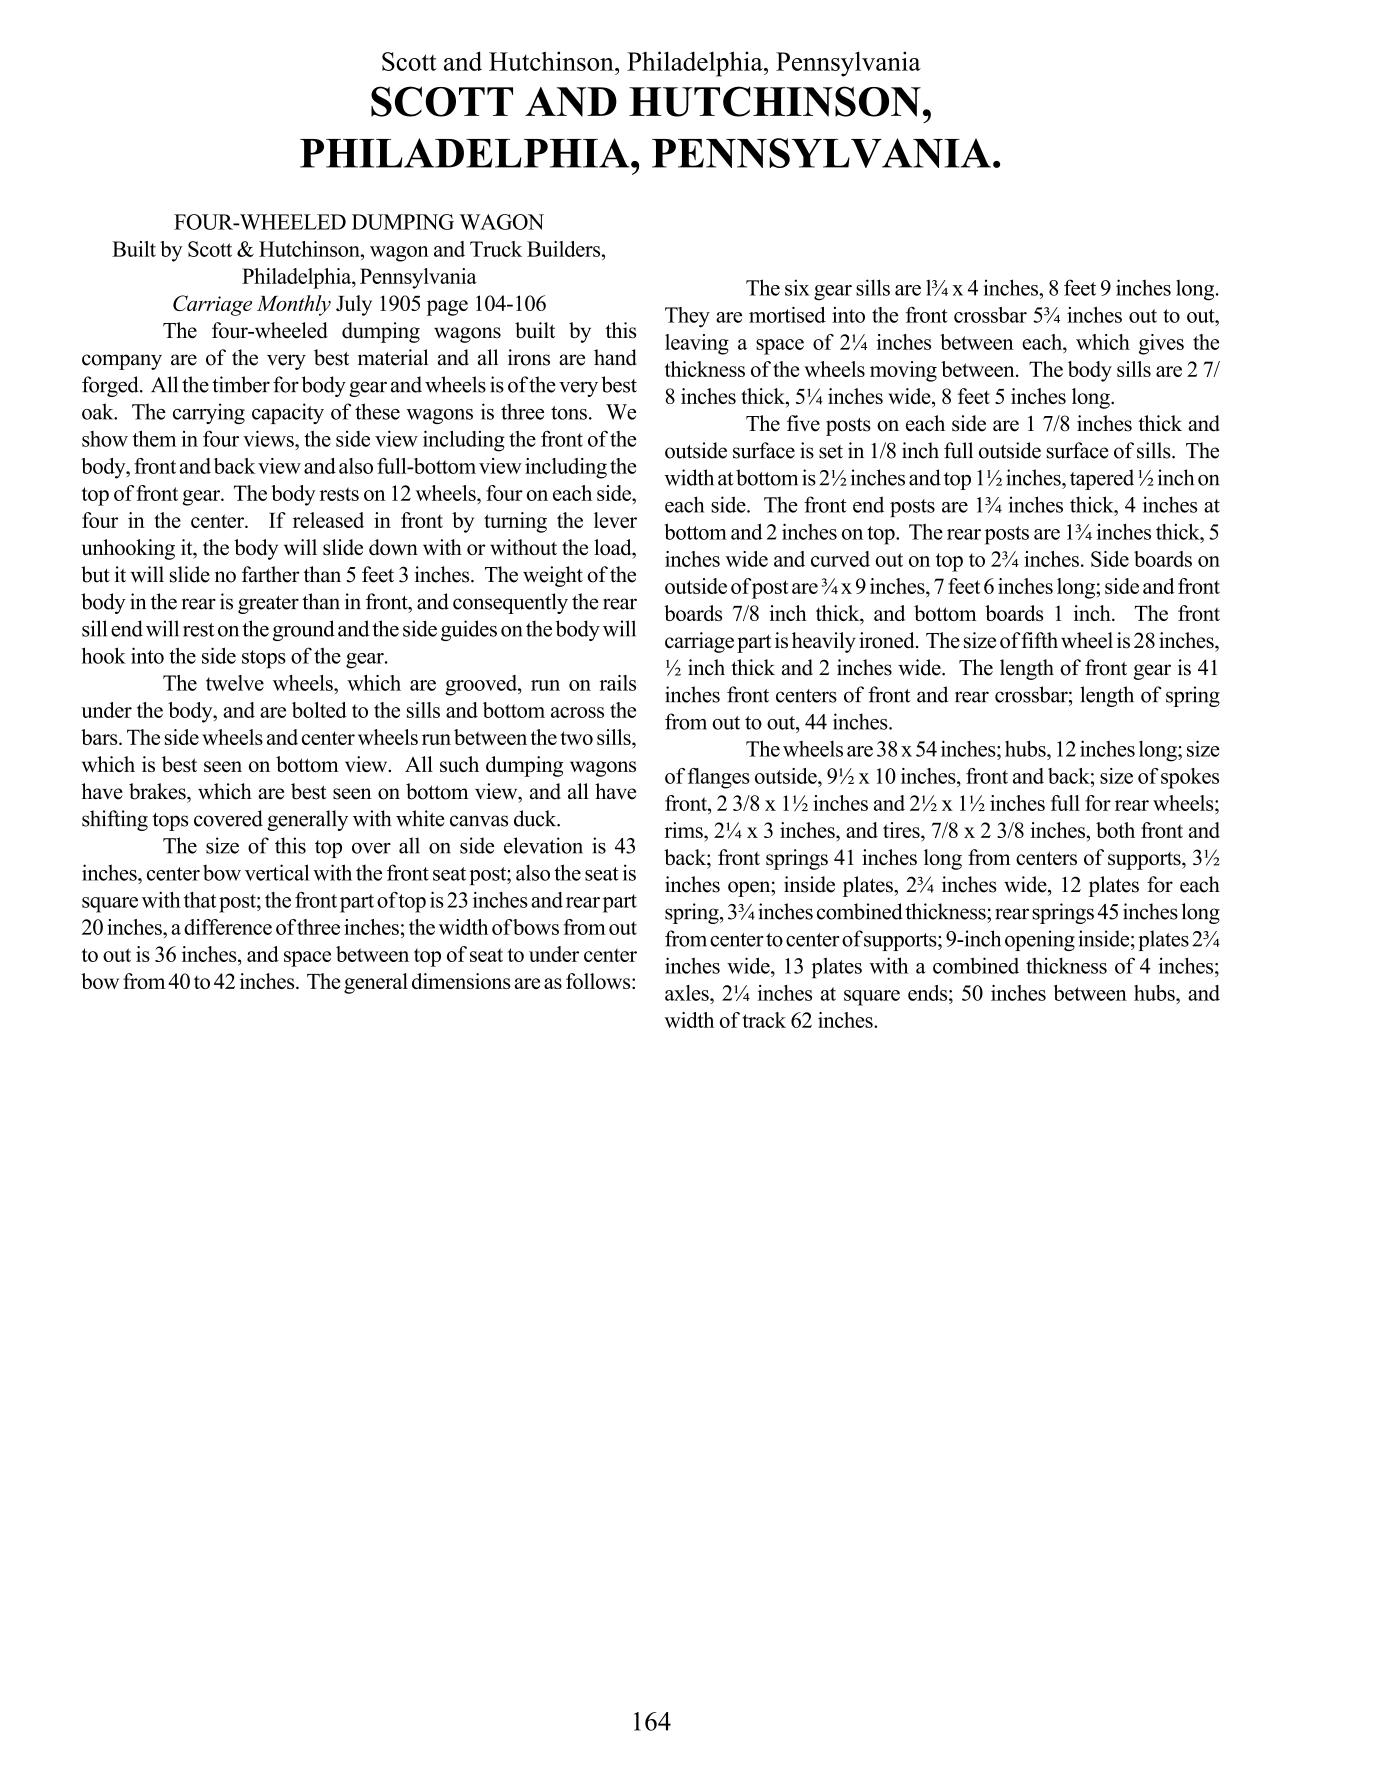 The height and width of the screenshot is (1790, 1383). Describe the element at coordinates (1190, 778) in the screenshot. I see `spokes` at that location.
